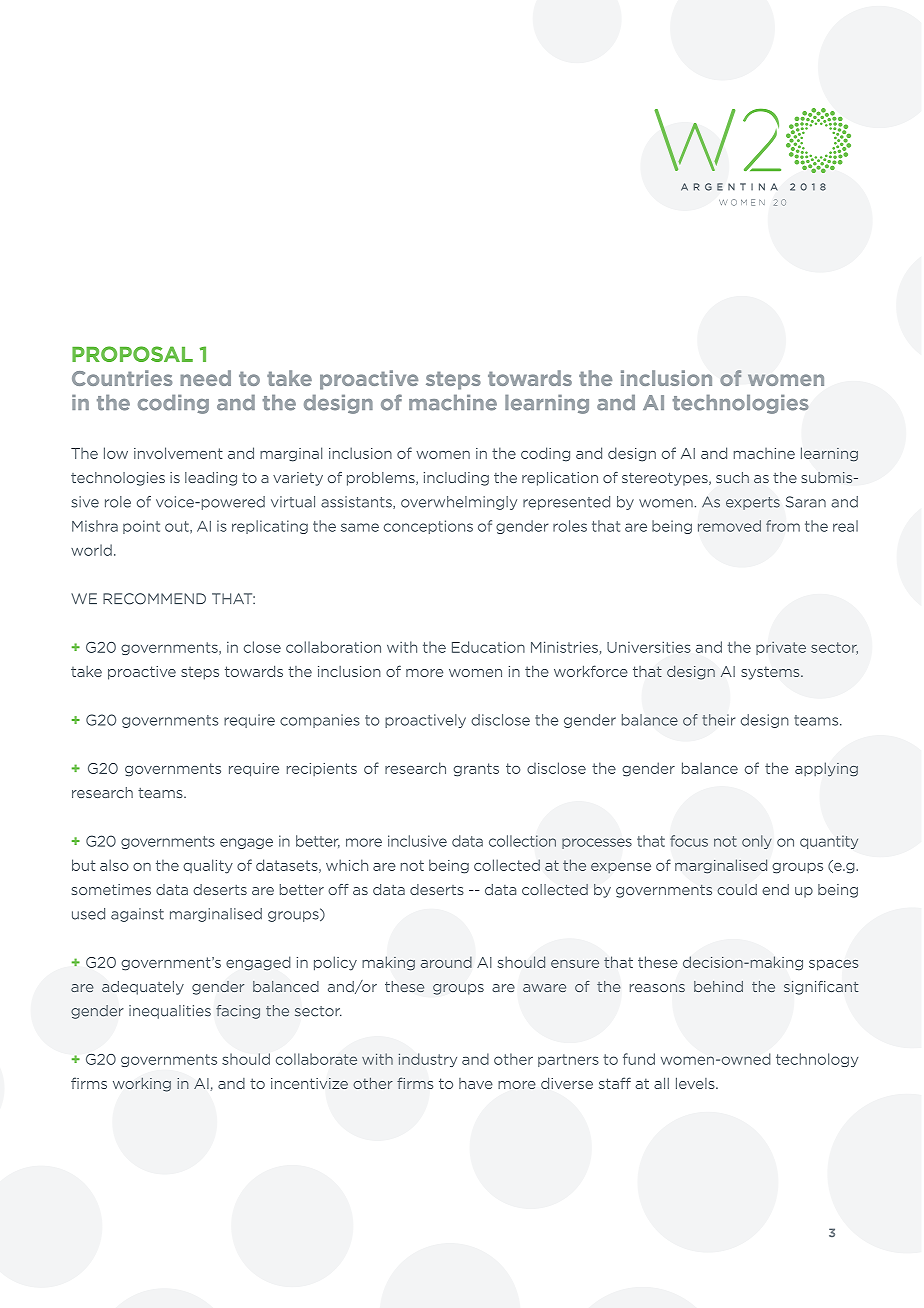 The image size is (924, 1308). Describe the element at coordinates (205, 378) in the screenshot. I see `need` at that location.
